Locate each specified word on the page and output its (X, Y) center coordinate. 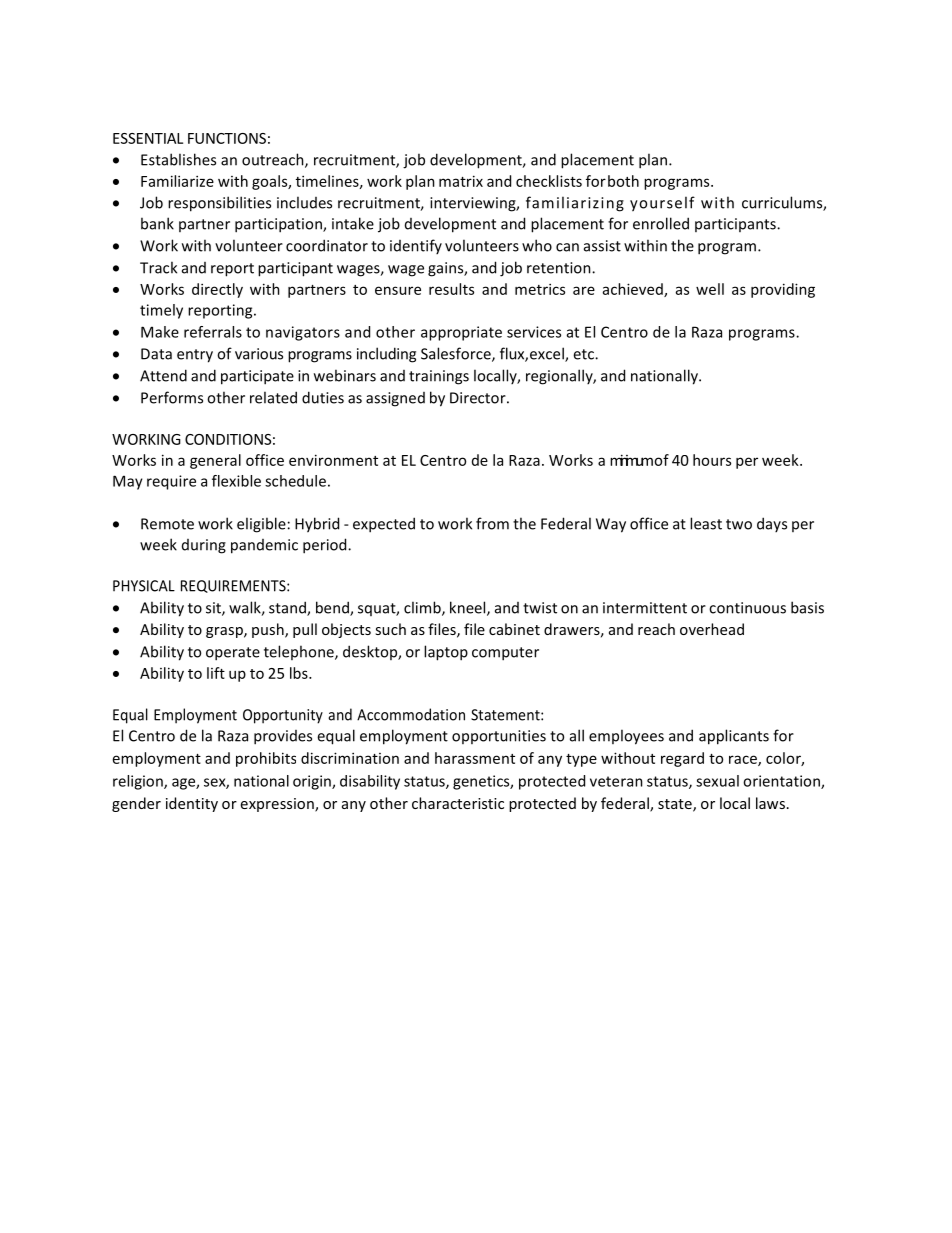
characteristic (458, 803)
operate (233, 654)
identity (192, 804)
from (492, 523)
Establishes (178, 159)
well (710, 289)
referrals (213, 332)
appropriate (461, 333)
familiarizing (575, 204)
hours (712, 460)
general (215, 461)
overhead (712, 629)
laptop (446, 653)
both (623, 181)
